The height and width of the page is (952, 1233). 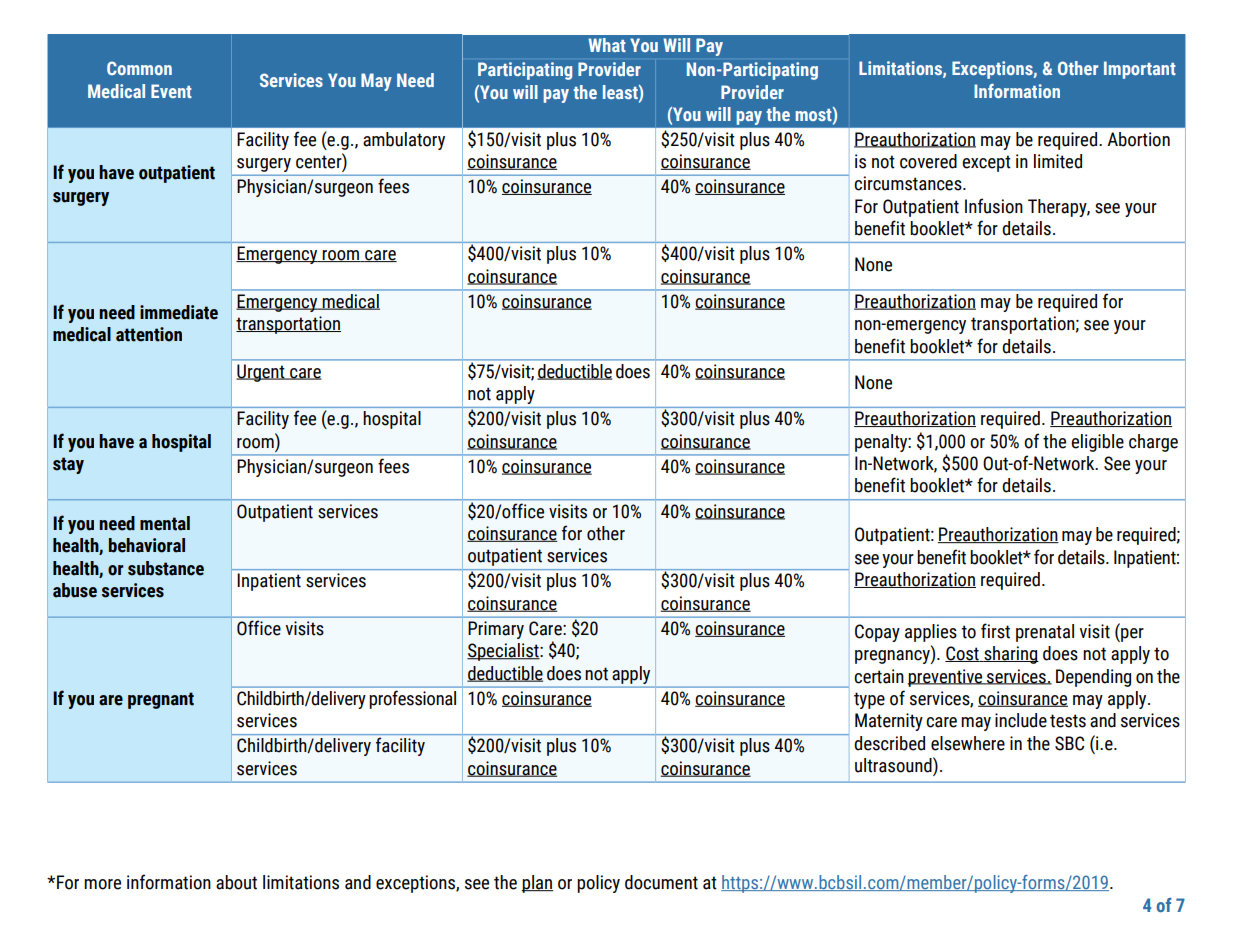 I want to click on Urgent, so click(x=261, y=373).
